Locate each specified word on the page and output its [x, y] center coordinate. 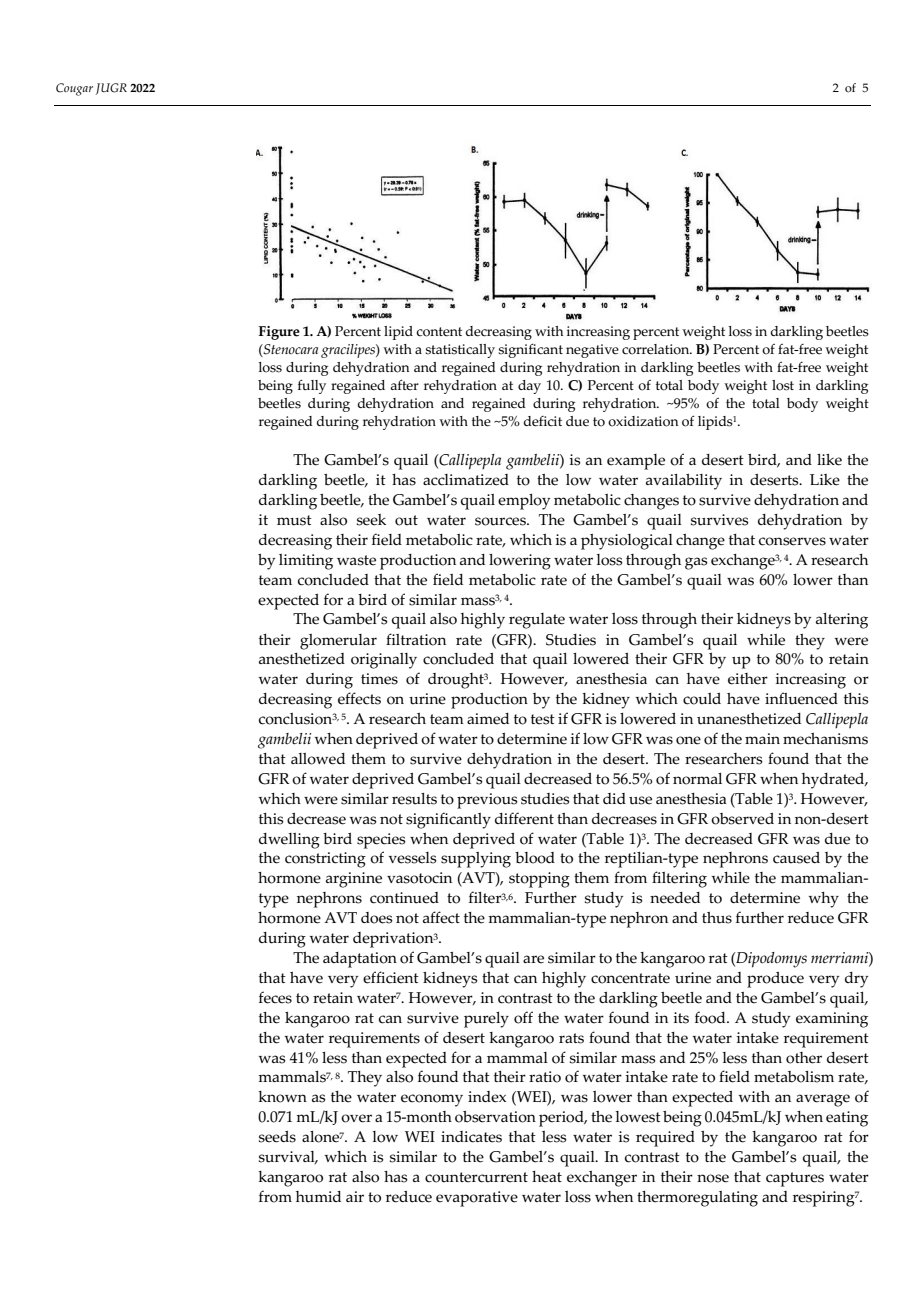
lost [783, 385]
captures [795, 1179]
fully [312, 386]
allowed [318, 759]
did [614, 798]
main [762, 738]
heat [547, 1177]
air [355, 1196]
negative [592, 351]
